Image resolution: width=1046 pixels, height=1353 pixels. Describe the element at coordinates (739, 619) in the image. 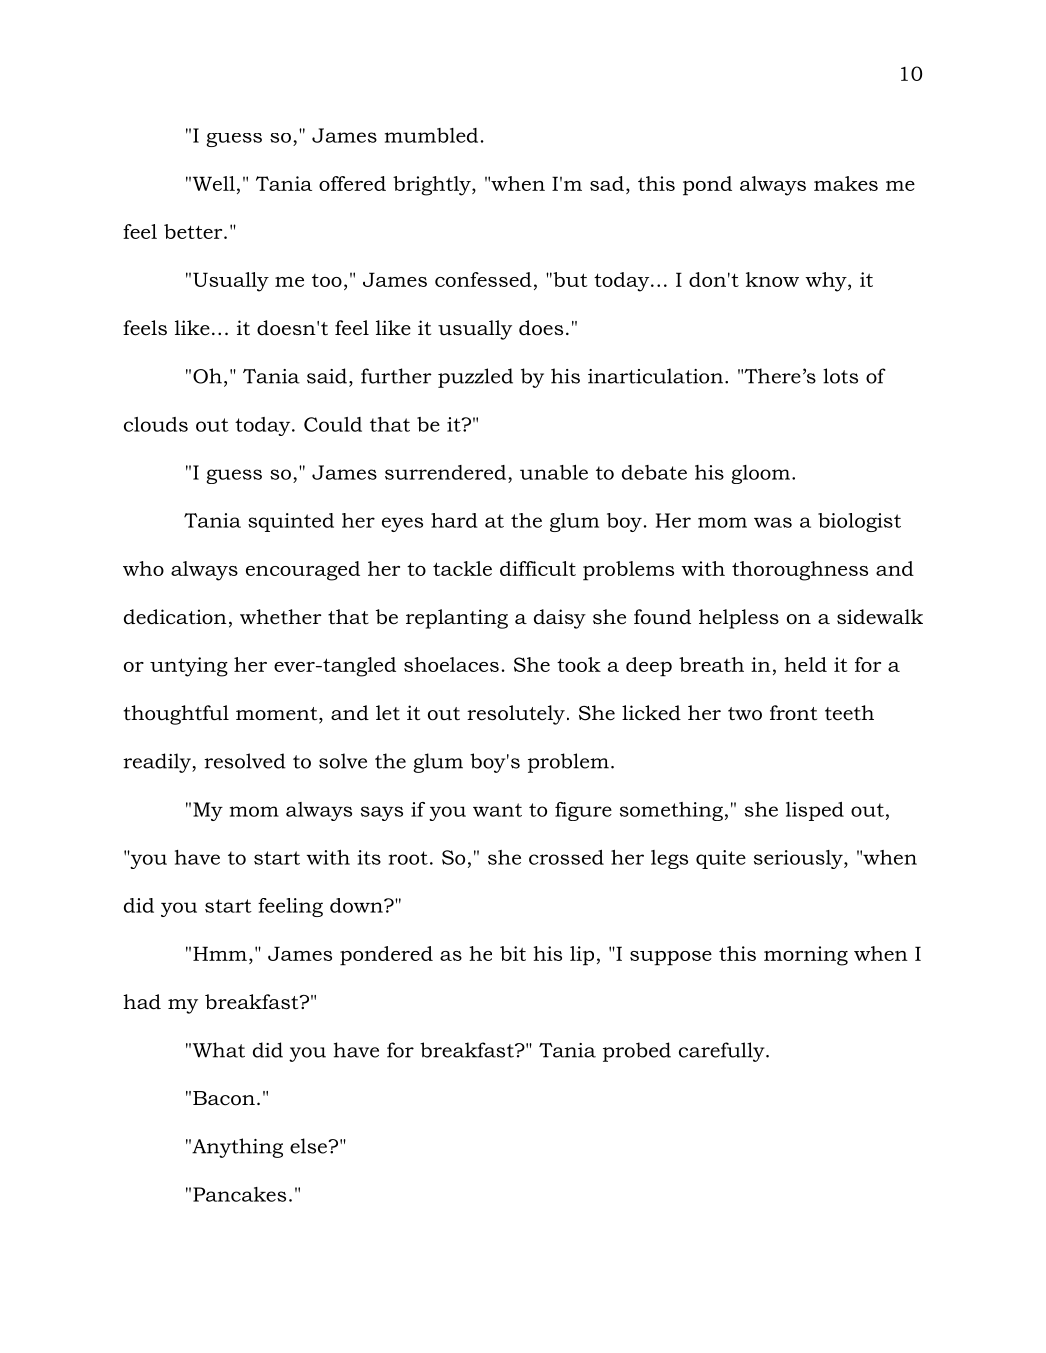

I see `helpless` at that location.
